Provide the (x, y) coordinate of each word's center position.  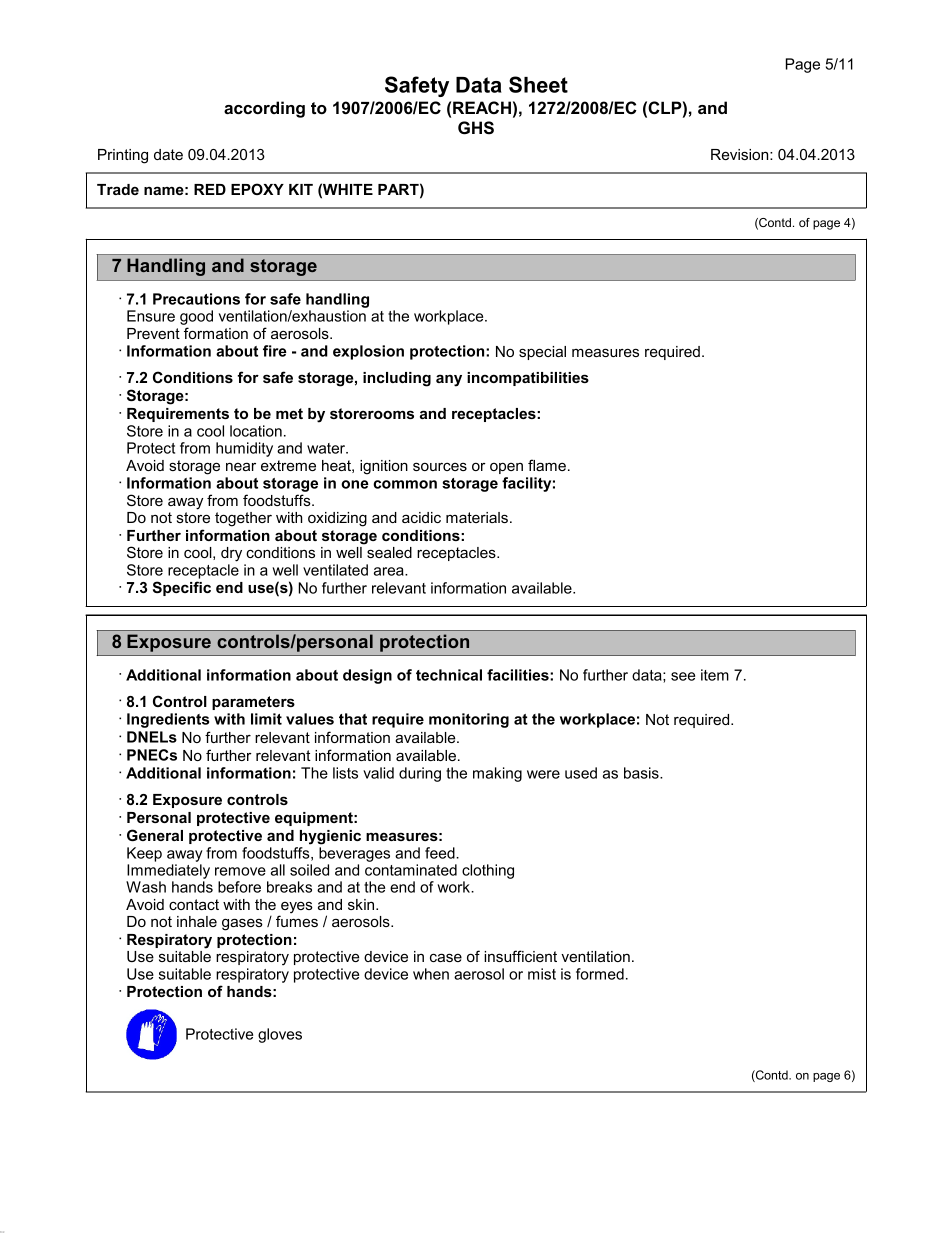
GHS (476, 128)
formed (600, 974)
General (155, 835)
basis (642, 773)
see (683, 676)
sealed (389, 552)
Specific (182, 588)
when (431, 974)
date (168, 154)
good (196, 319)
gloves (280, 1035)
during (420, 774)
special (542, 353)
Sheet (538, 84)
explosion (368, 352)
